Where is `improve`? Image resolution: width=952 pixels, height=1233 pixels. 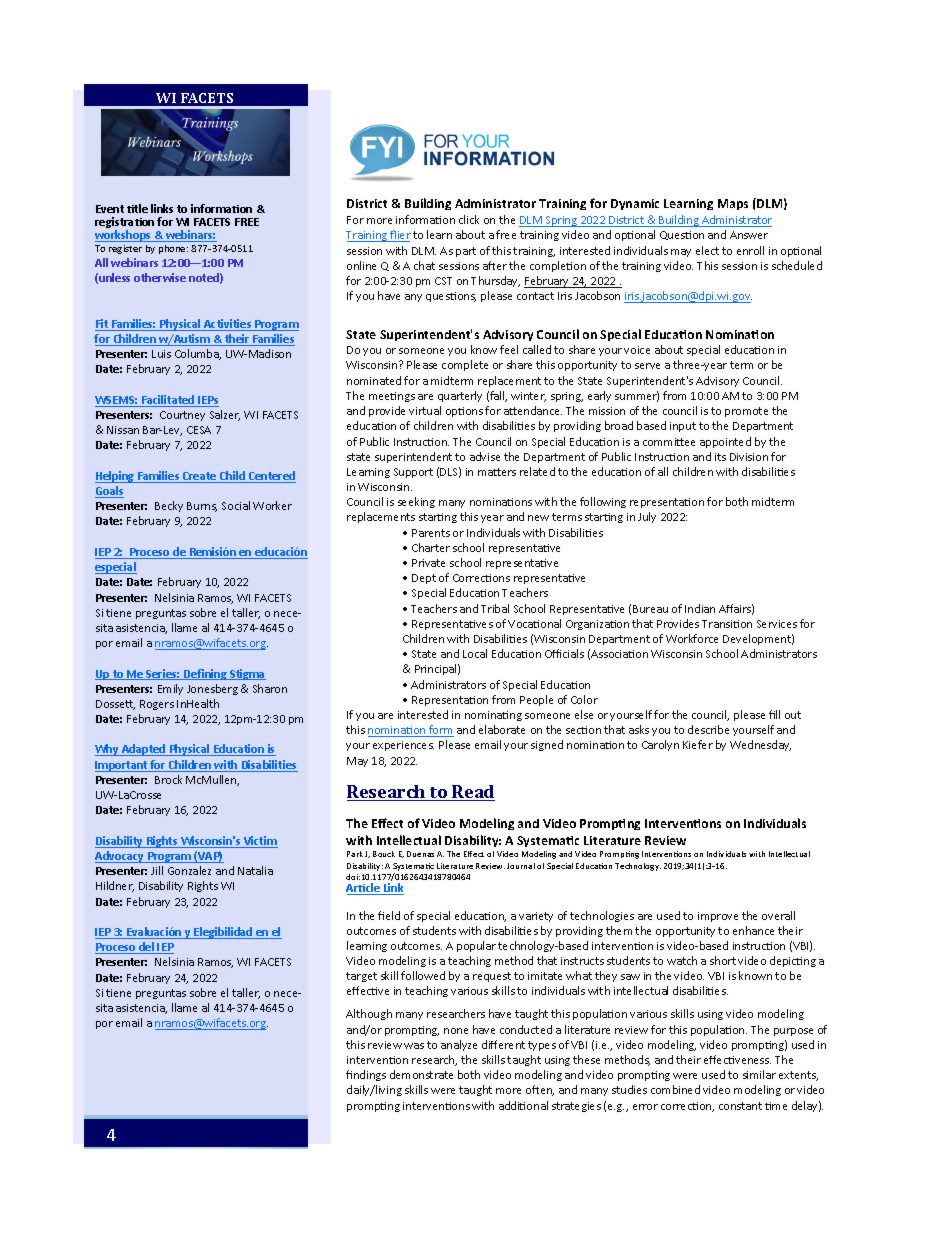 improve is located at coordinates (718, 917).
